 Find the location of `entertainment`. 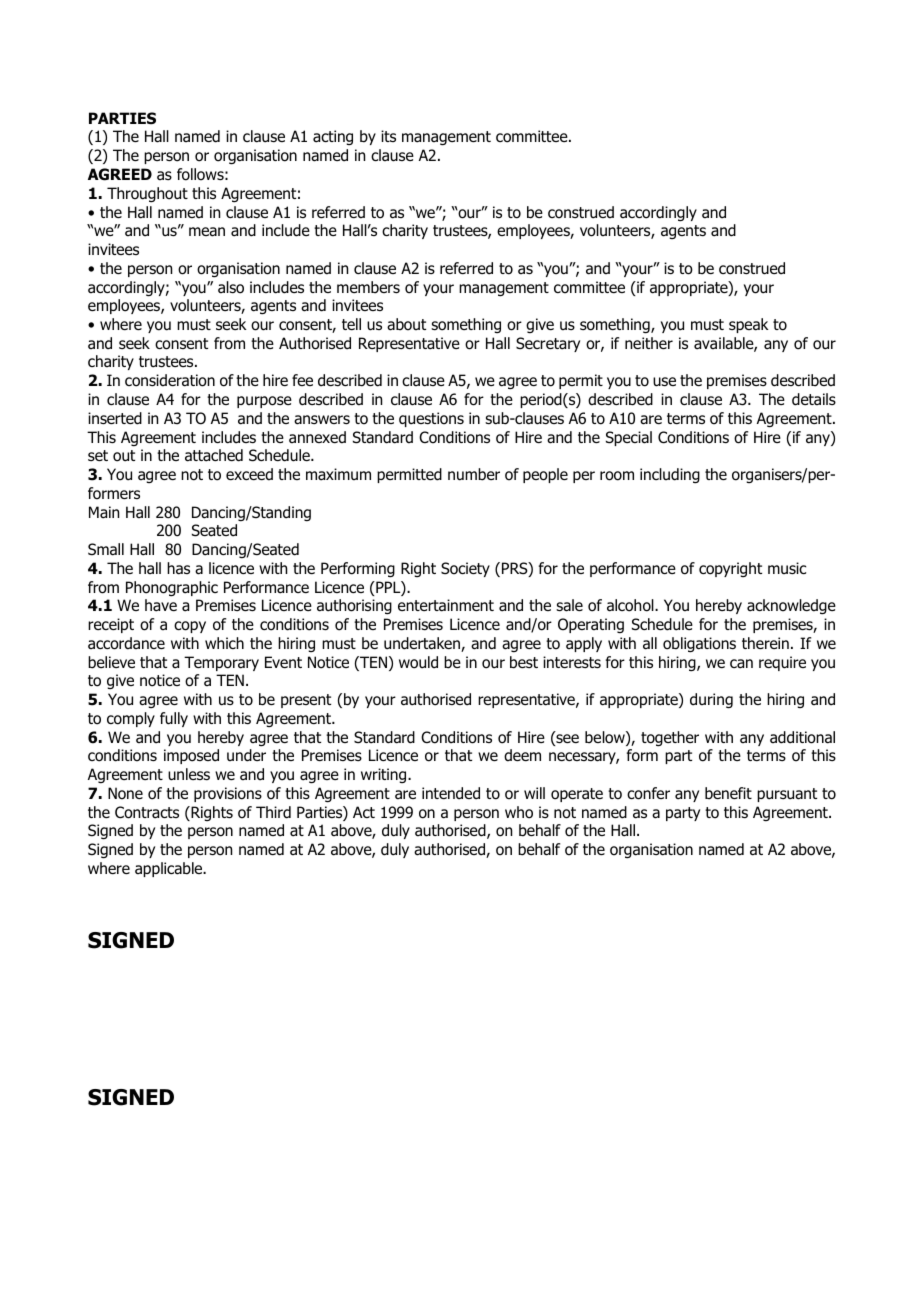

entertainment is located at coordinates (446, 605).
